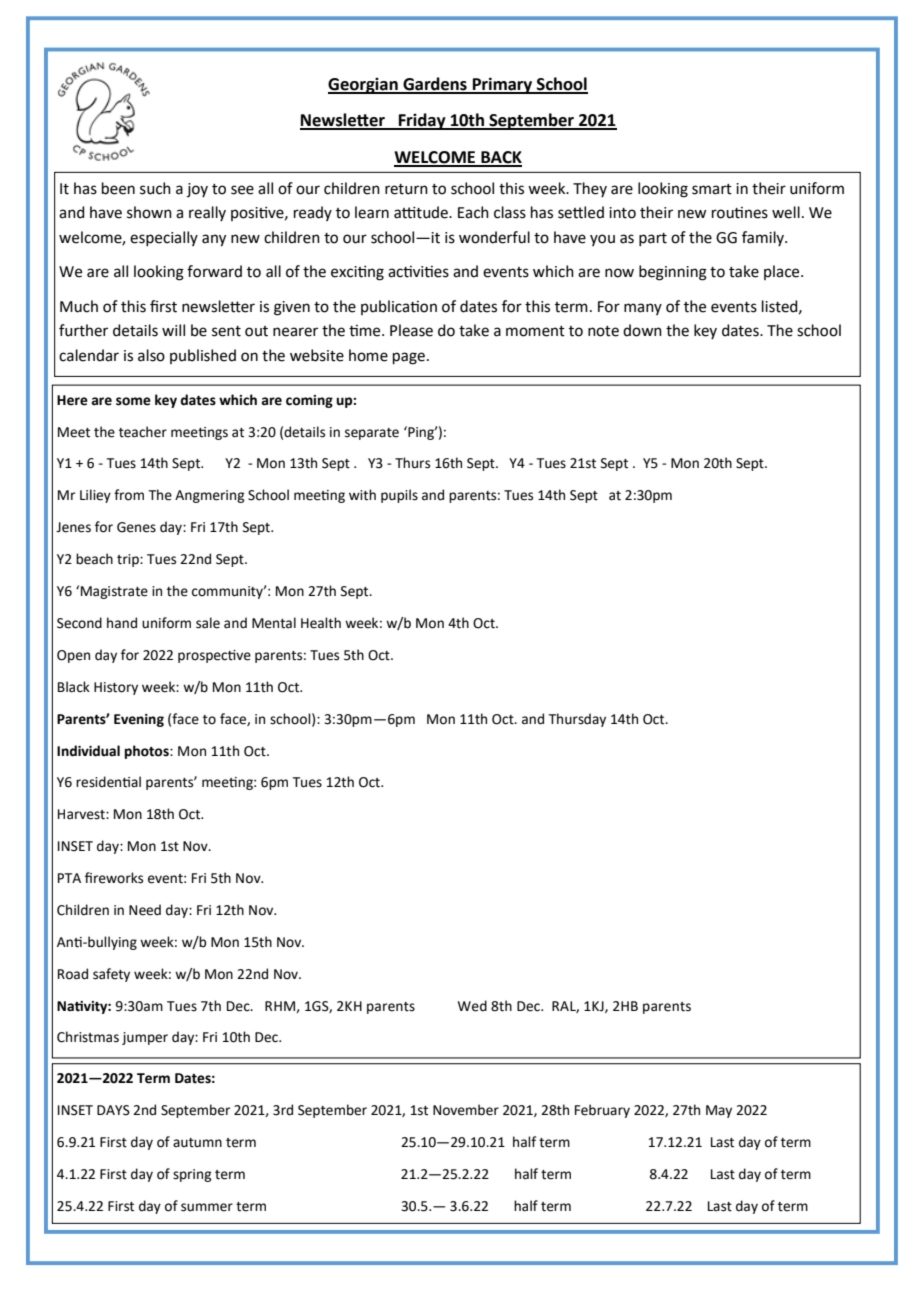 This screenshot has width=924, height=1308. Describe the element at coordinates (129, 495) in the screenshot. I see `from` at that location.
